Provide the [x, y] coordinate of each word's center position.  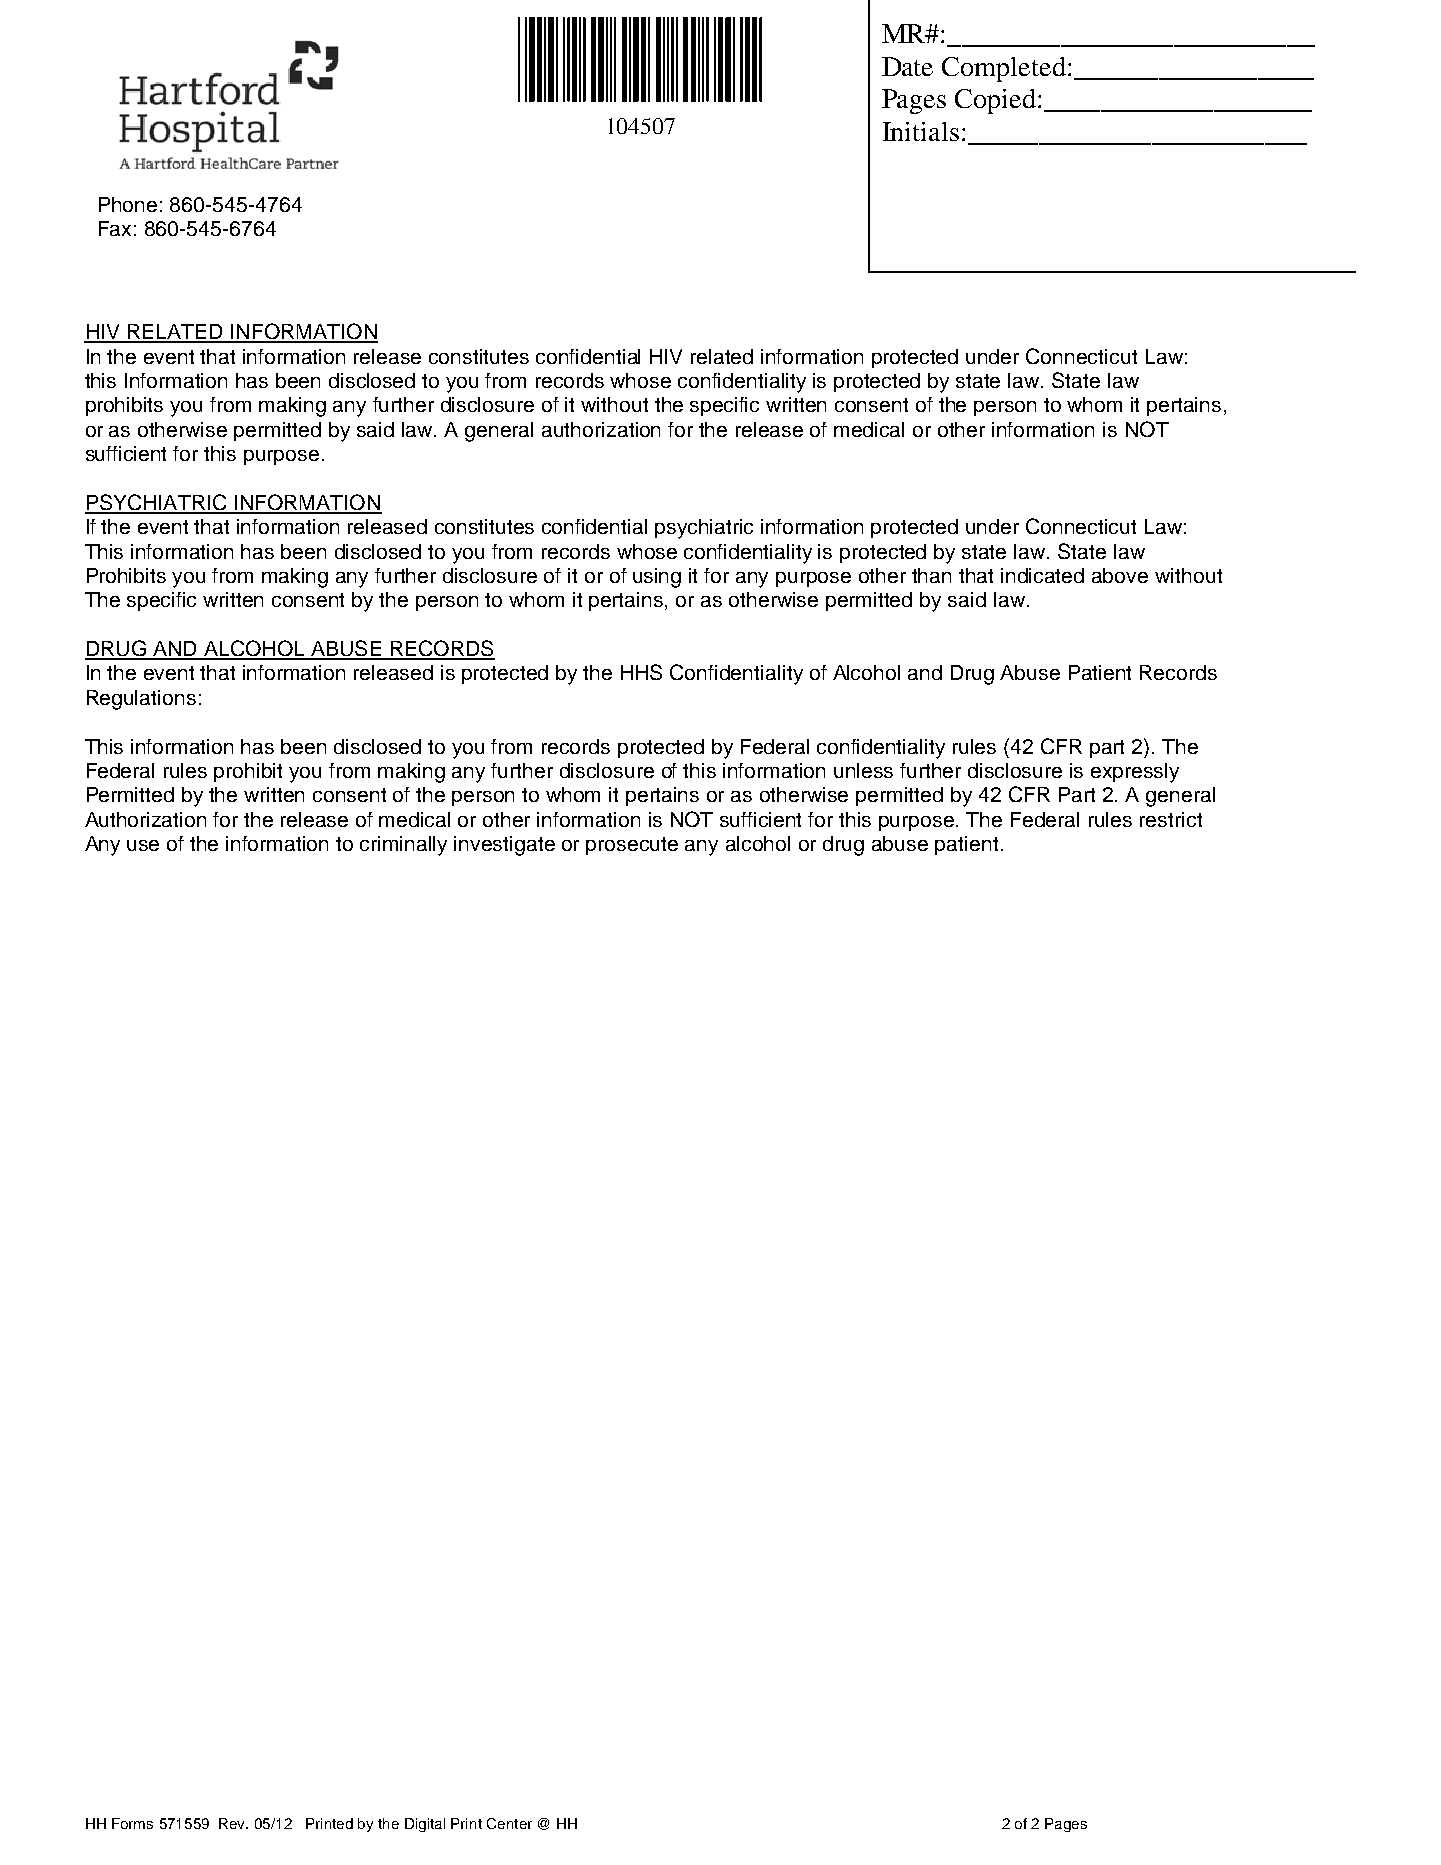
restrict [1171, 819]
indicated [1042, 575]
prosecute [632, 846]
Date [907, 66]
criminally [403, 846]
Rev [233, 1823]
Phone [128, 204]
